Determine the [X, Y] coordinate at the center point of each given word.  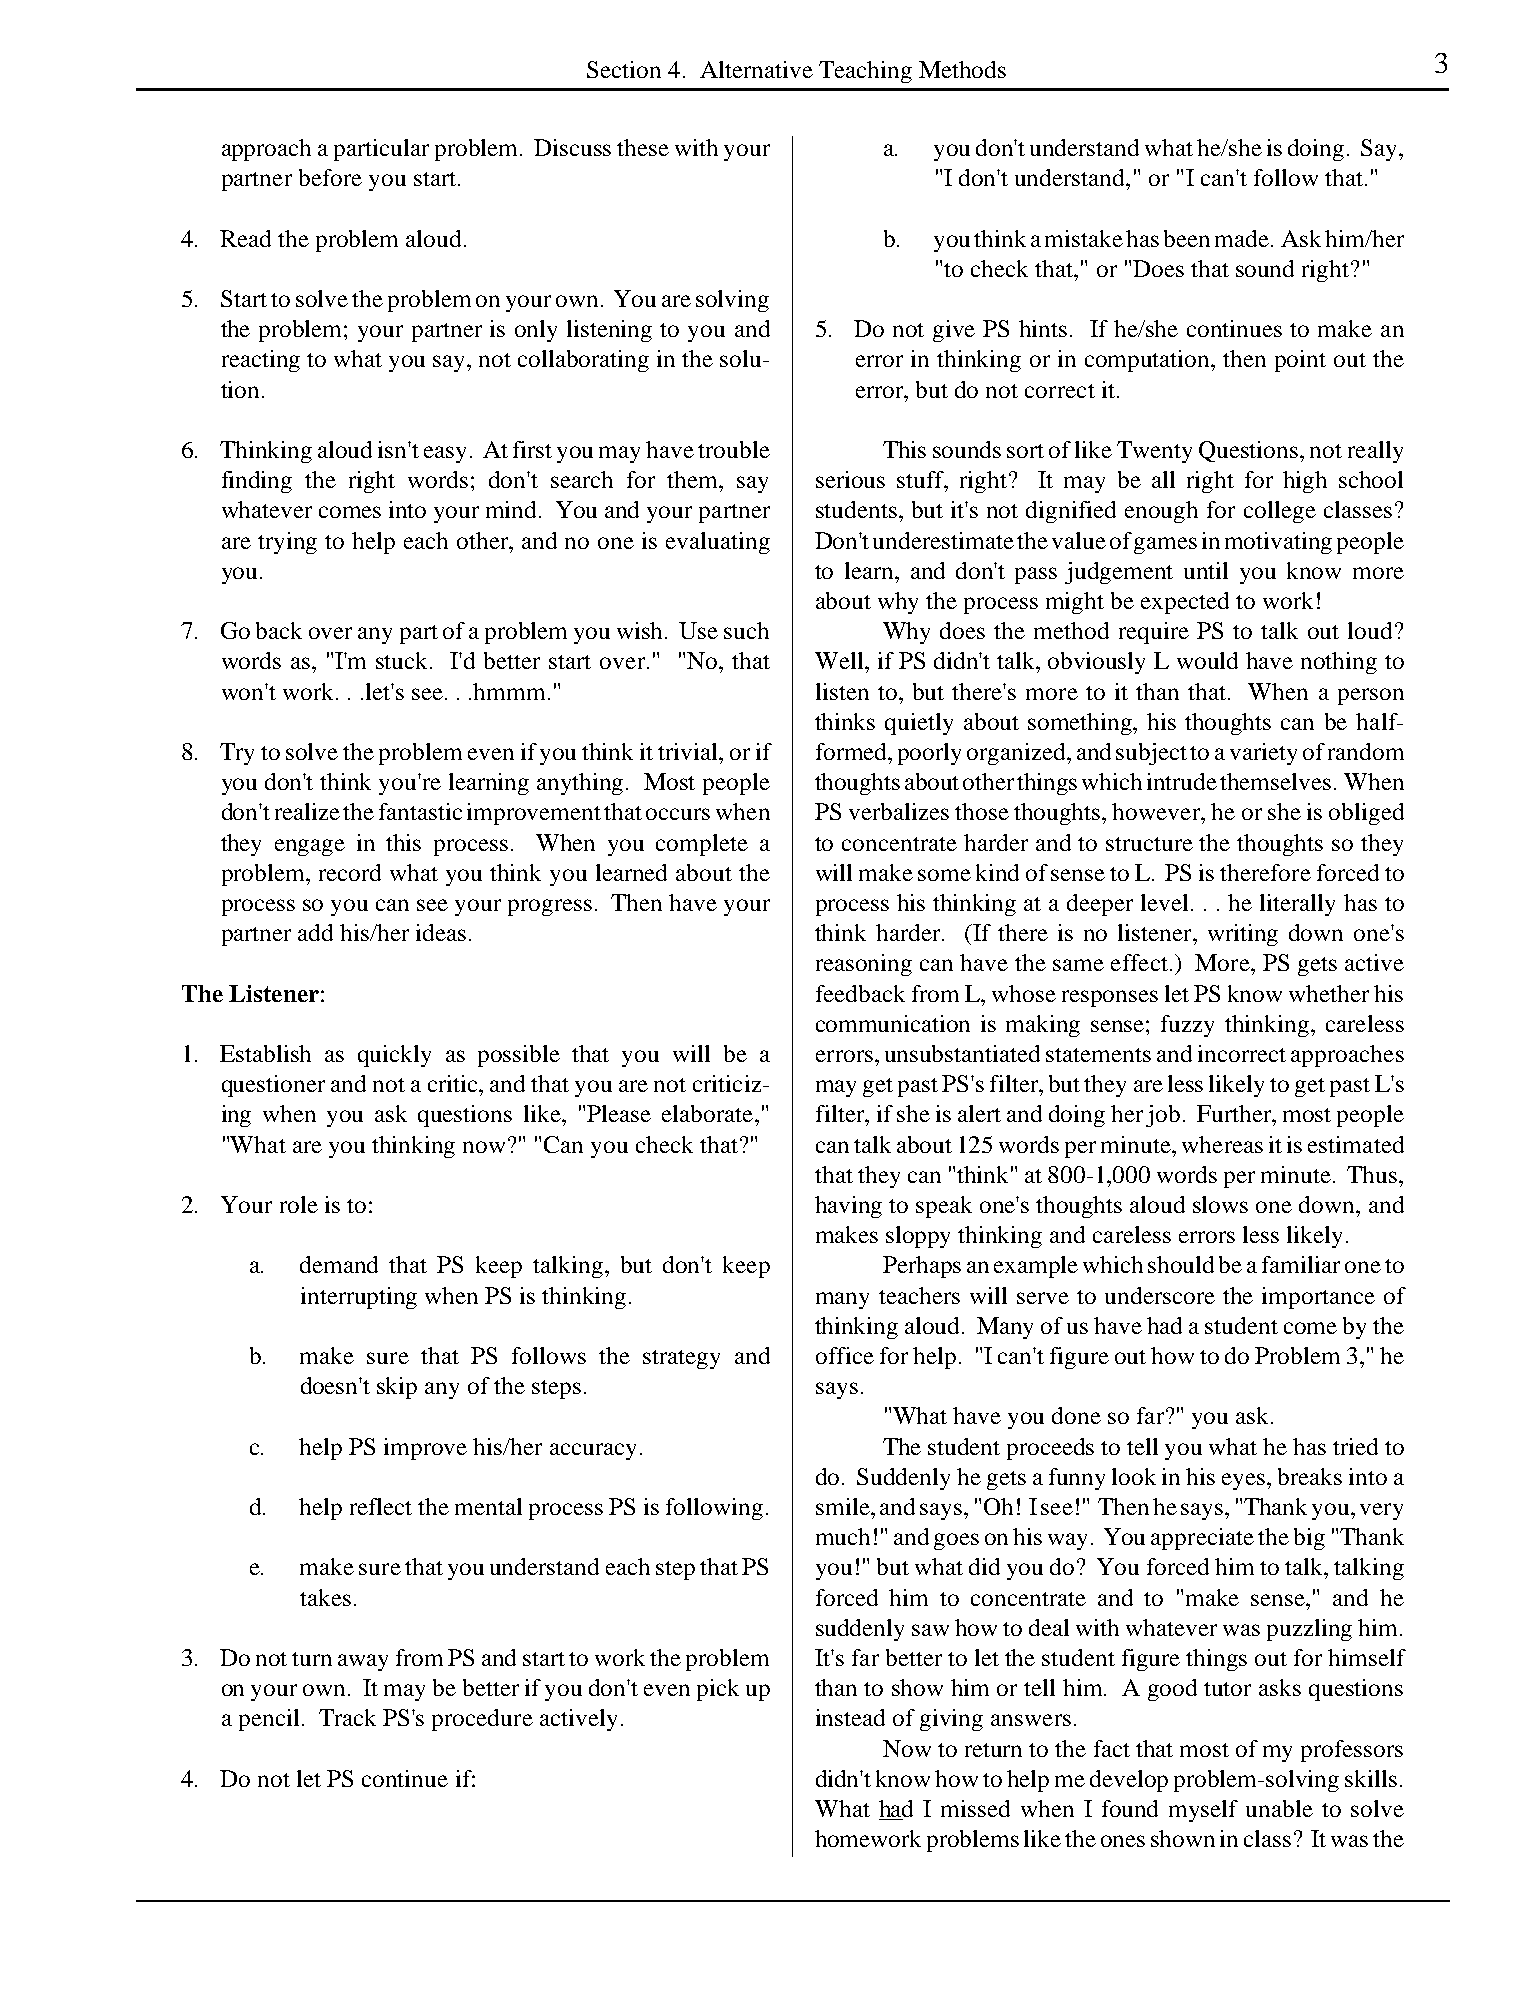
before [330, 177]
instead [850, 1717]
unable [1279, 1808]
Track [347, 1717]
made [1242, 238]
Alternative [756, 69]
